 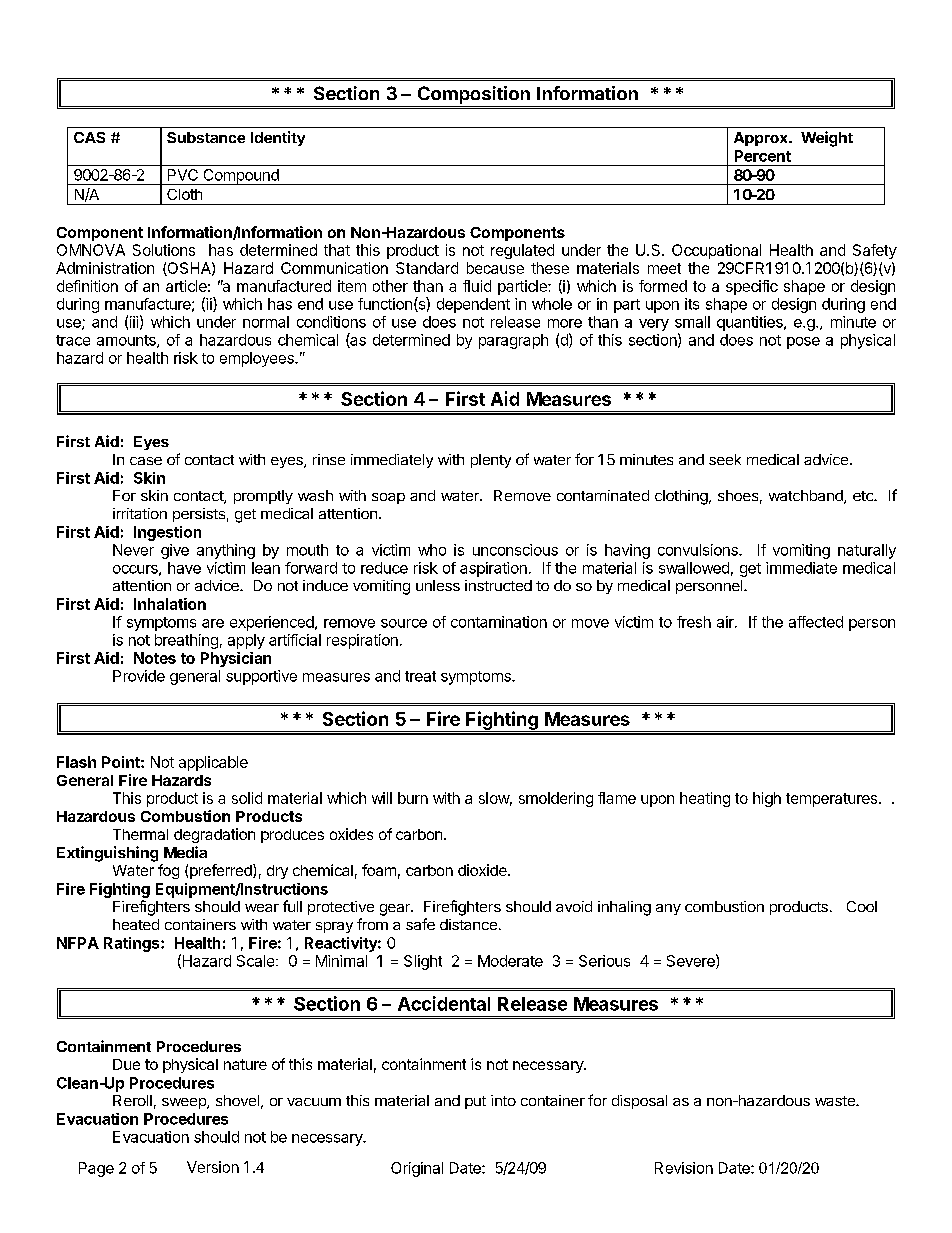 What do you see at coordinates (762, 139) in the image?
I see `Approx` at bounding box center [762, 139].
